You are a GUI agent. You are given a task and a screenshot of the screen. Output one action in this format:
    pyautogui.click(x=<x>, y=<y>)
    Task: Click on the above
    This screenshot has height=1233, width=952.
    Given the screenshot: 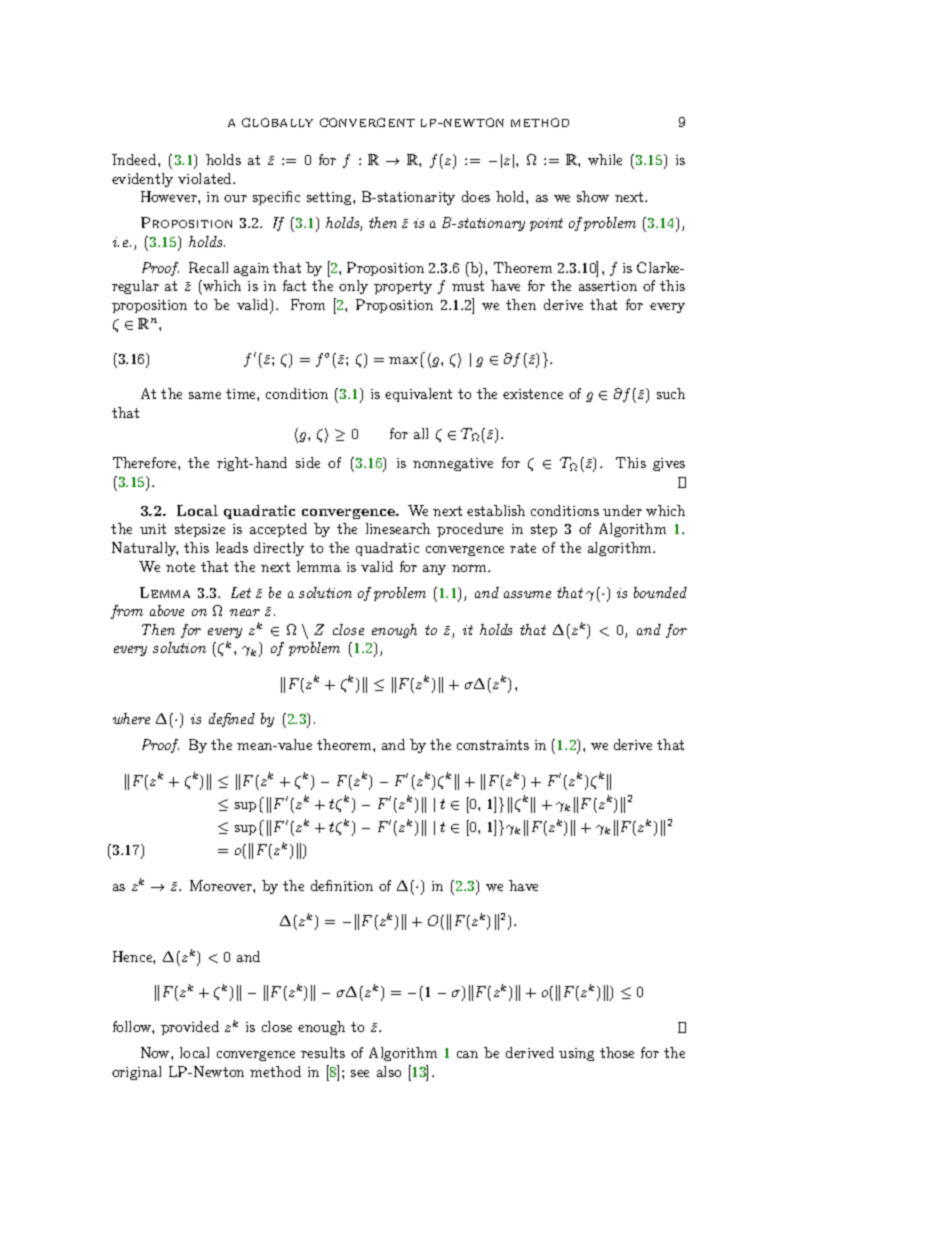 What is the action you would take?
    pyautogui.click(x=167, y=610)
